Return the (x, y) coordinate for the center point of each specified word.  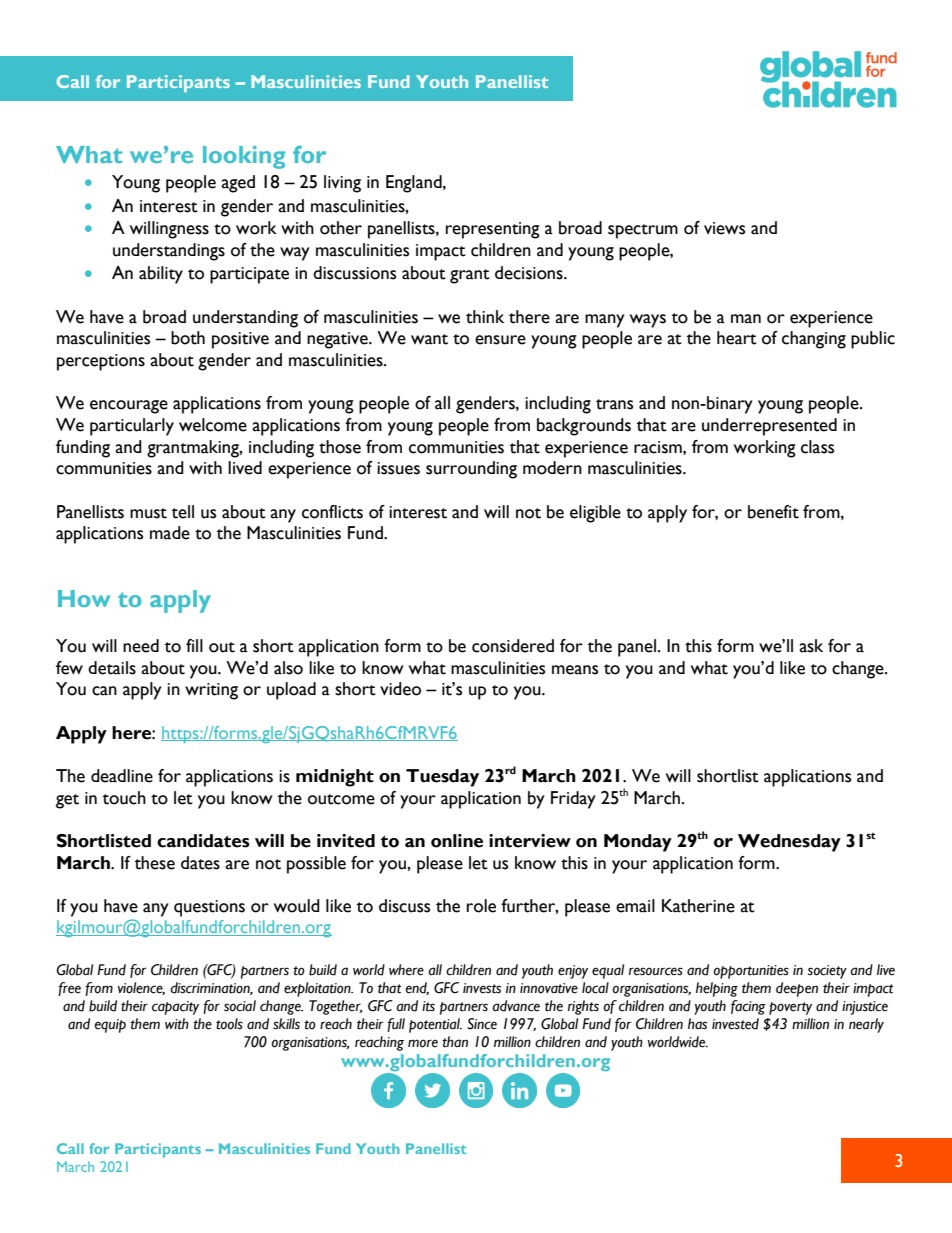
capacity (175, 1008)
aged (238, 184)
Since (482, 1024)
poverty (790, 1008)
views (724, 228)
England (415, 184)
